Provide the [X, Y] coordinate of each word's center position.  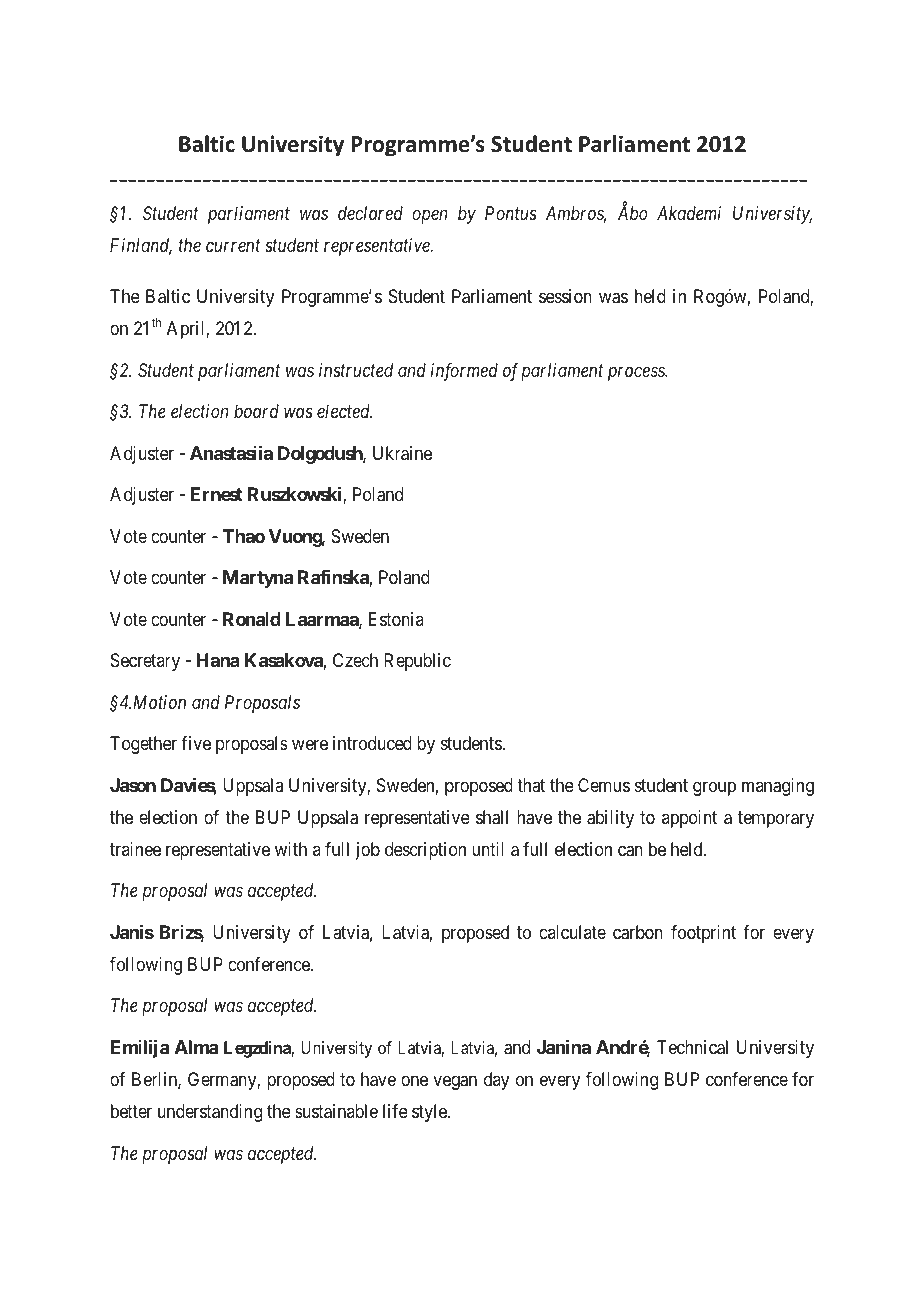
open [429, 217]
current [233, 246]
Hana [218, 660]
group [714, 788]
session [565, 296]
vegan [455, 1083]
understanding [210, 1113]
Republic [417, 662]
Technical [692, 1047]
